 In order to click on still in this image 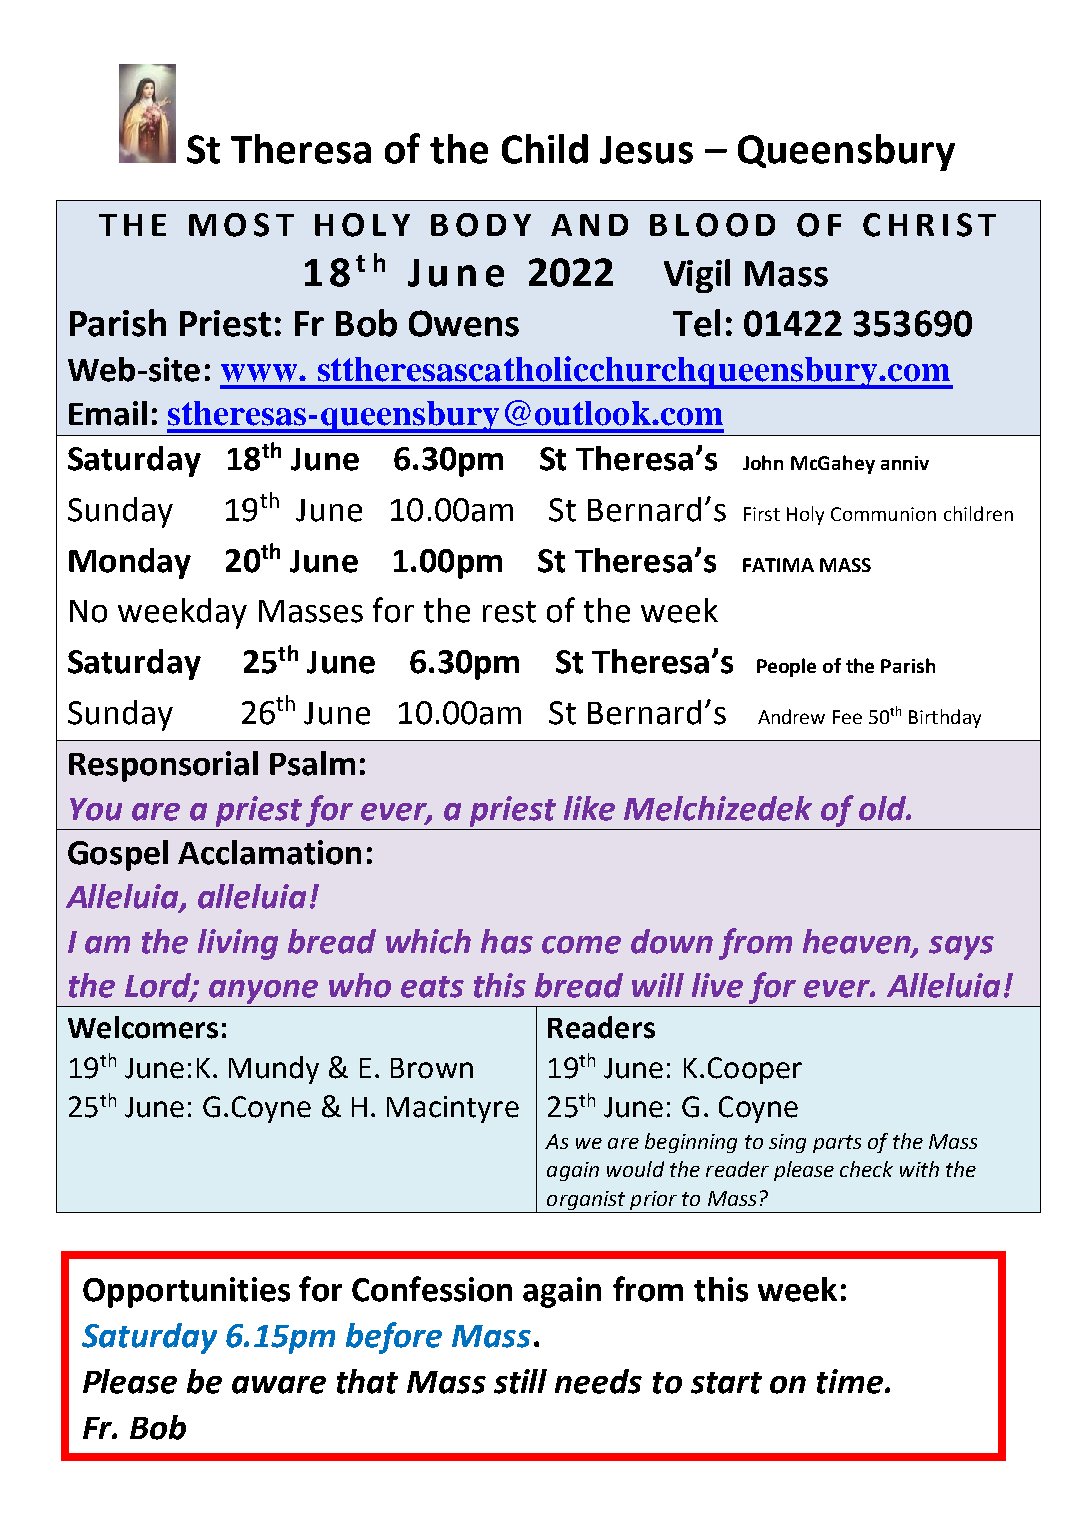, I will do `click(520, 1381)`.
